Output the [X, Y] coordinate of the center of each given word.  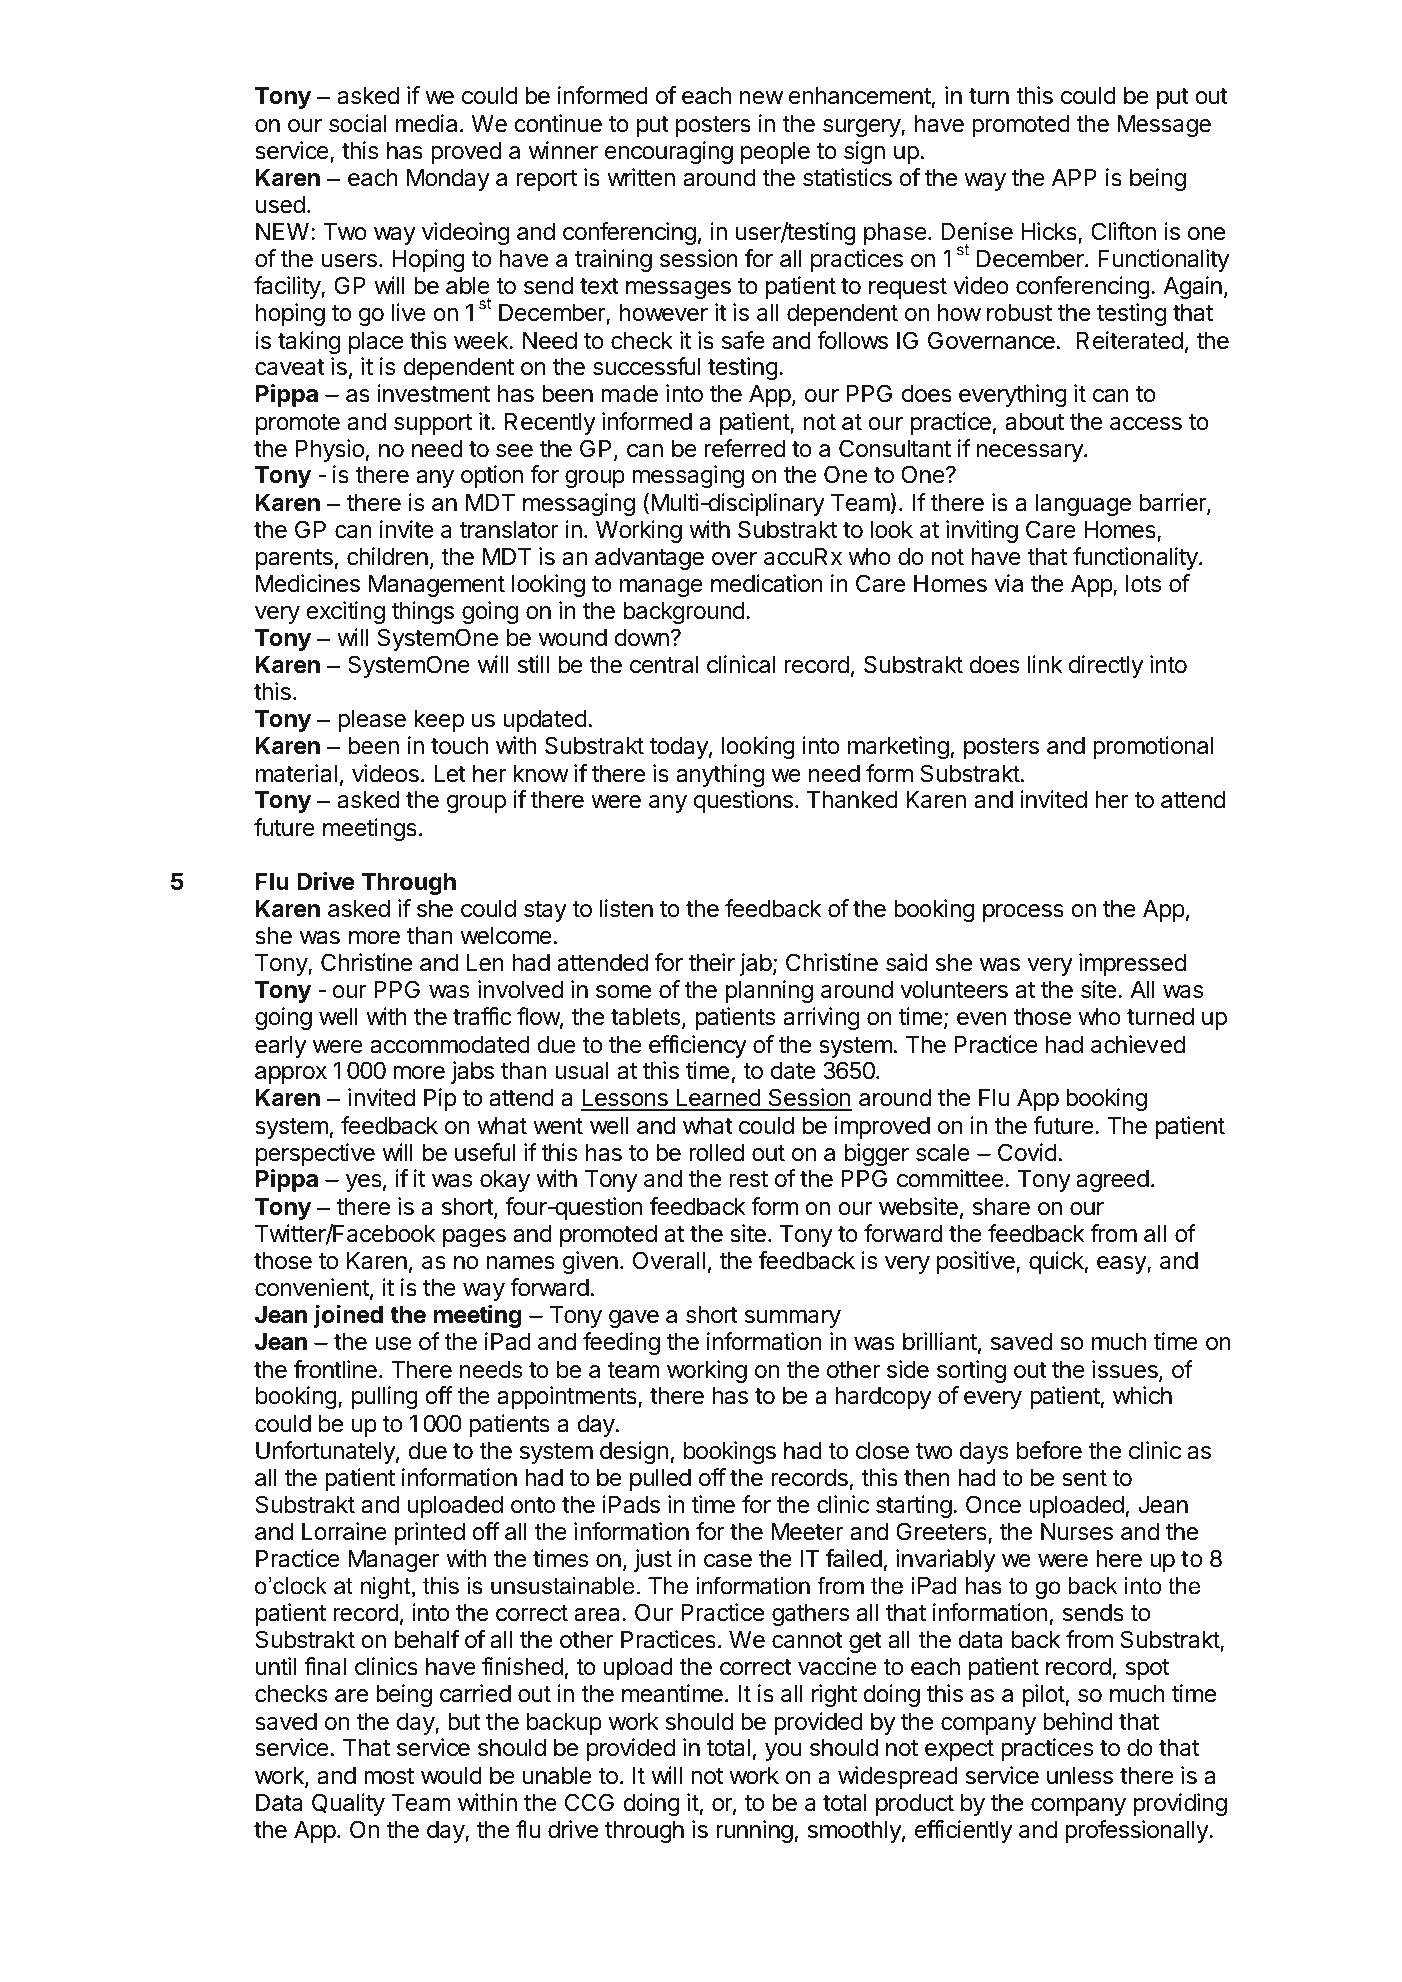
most [389, 1776]
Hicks [1050, 232]
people [775, 153]
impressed [1132, 964]
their [712, 962]
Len [485, 963]
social [357, 123]
